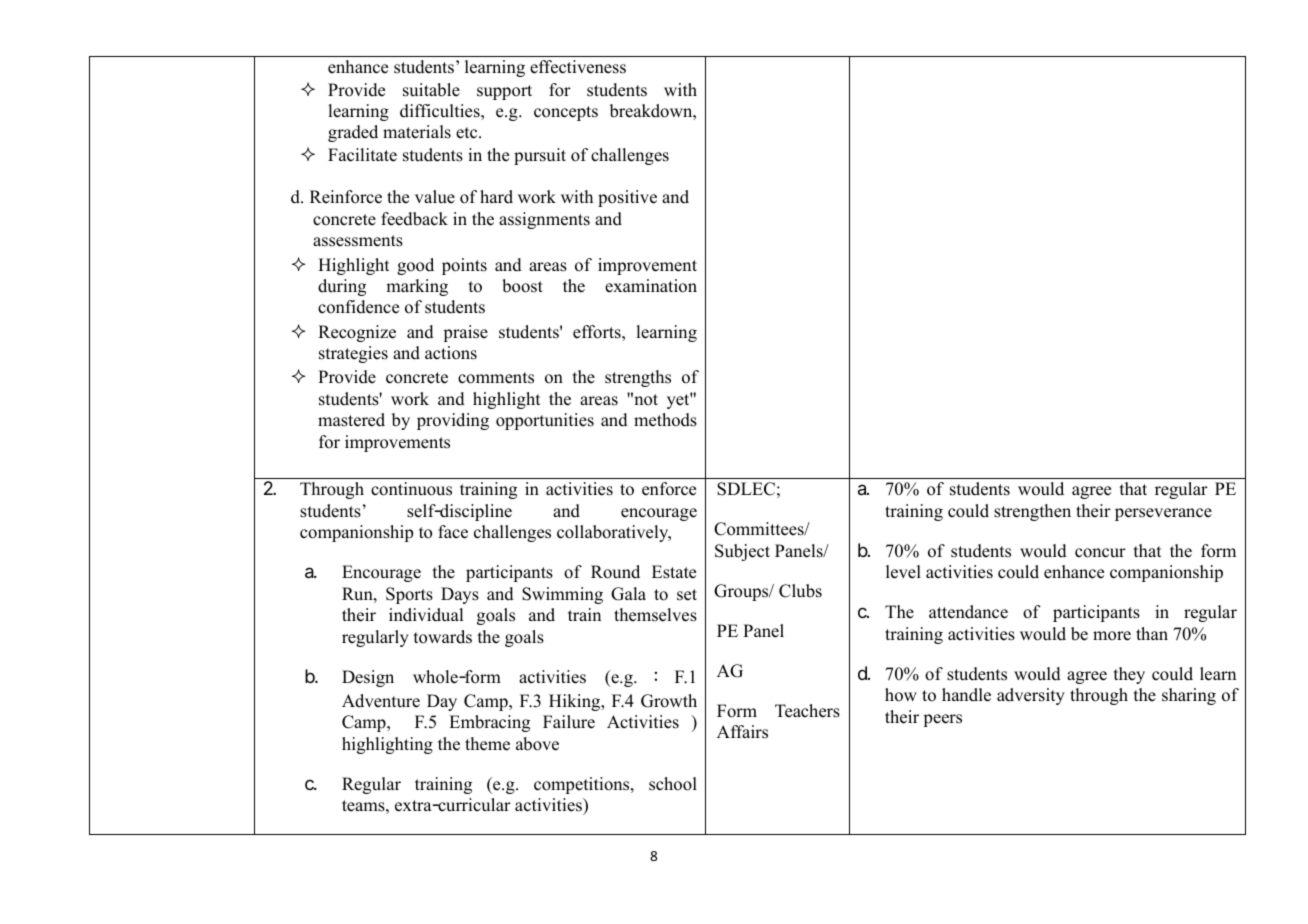 This document has height=924, width=1308. Describe the element at coordinates (1032, 512) in the document. I see `strengthen` at that location.
